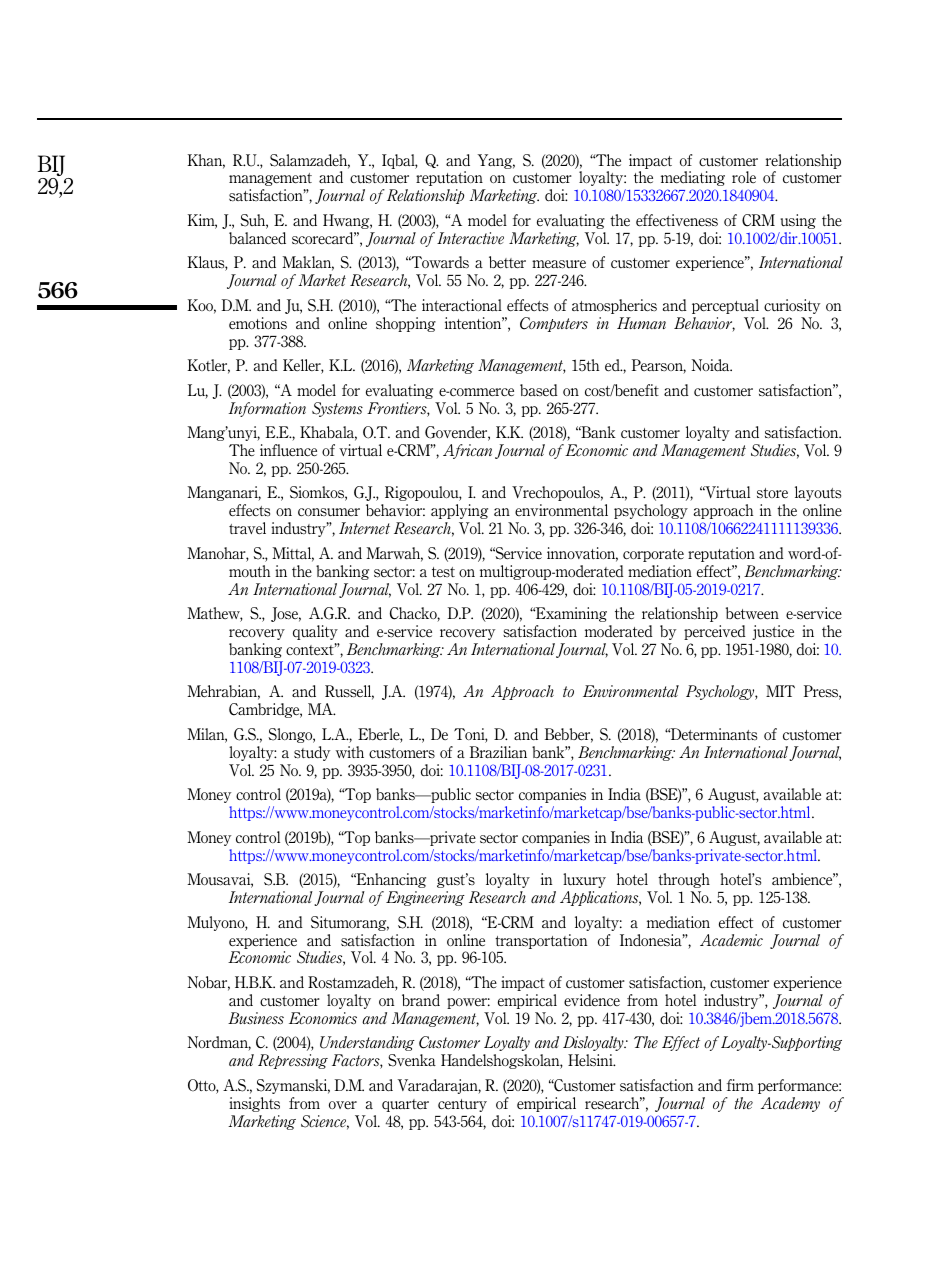  Describe the element at coordinates (257, 238) in the image. I see `balanced` at that location.
